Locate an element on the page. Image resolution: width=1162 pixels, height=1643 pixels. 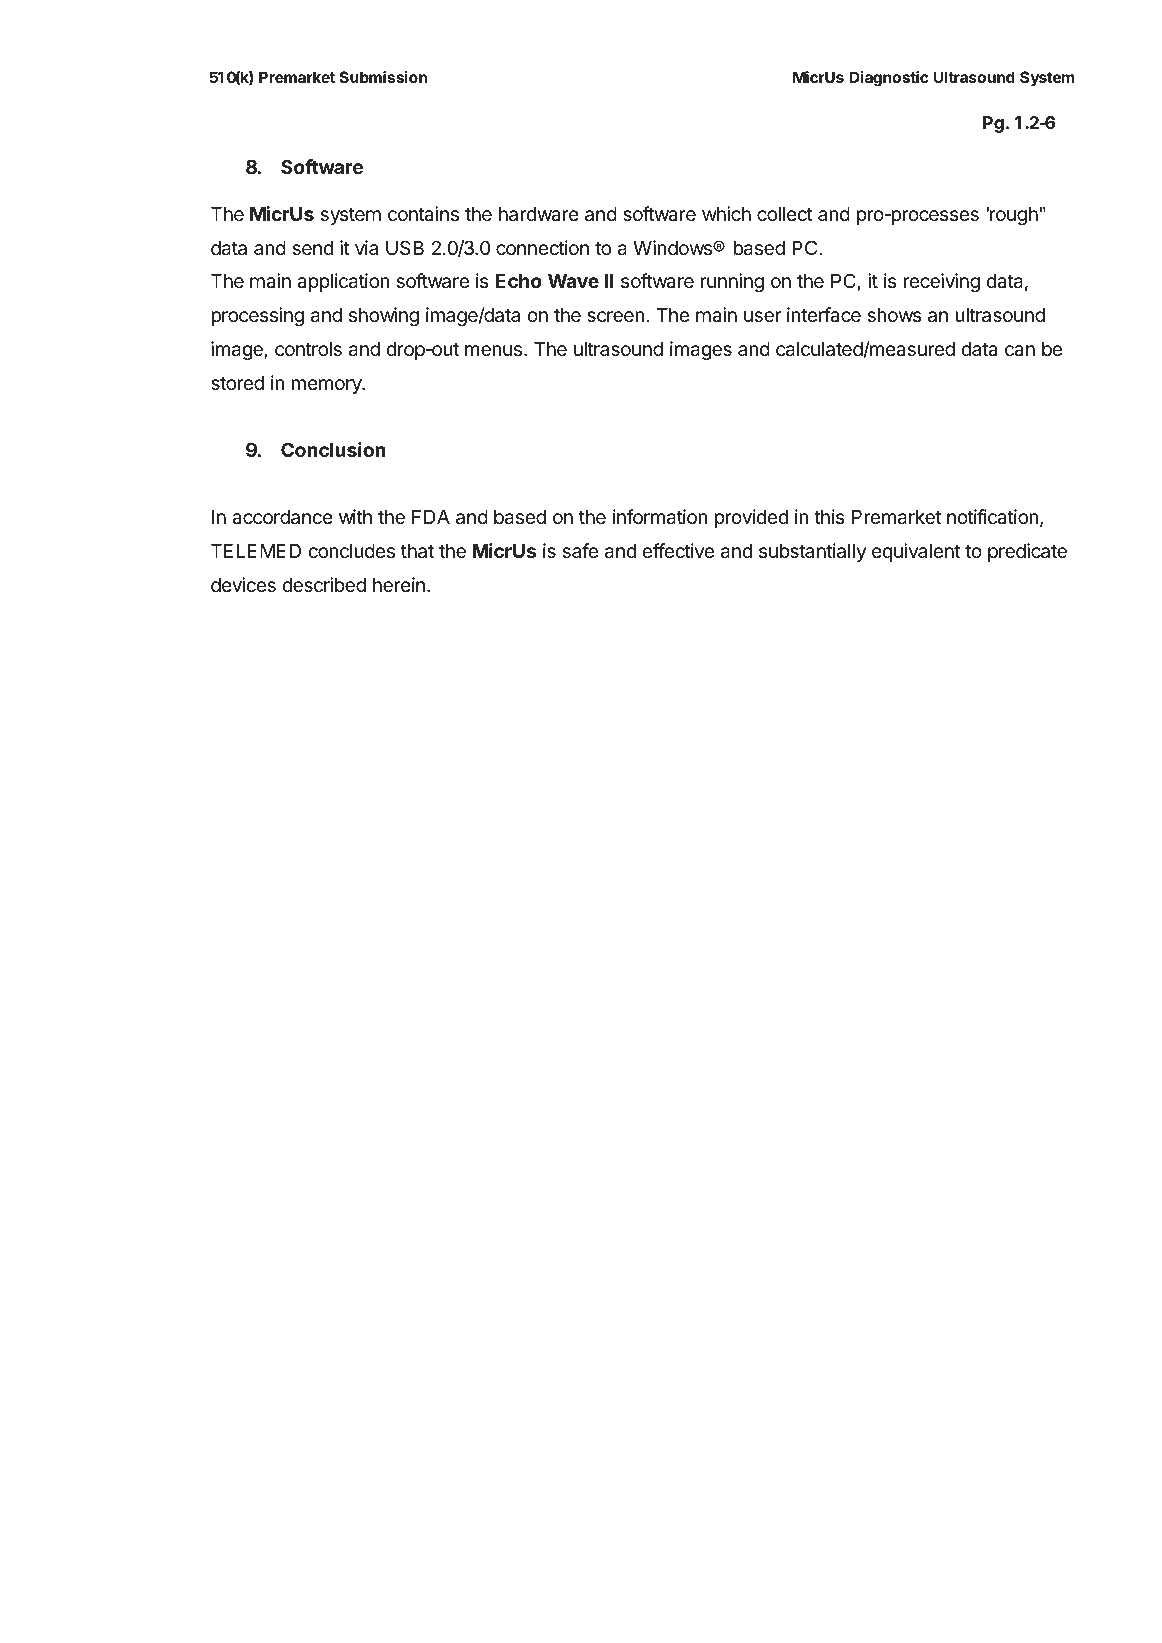
Diagnostic is located at coordinates (889, 79).
